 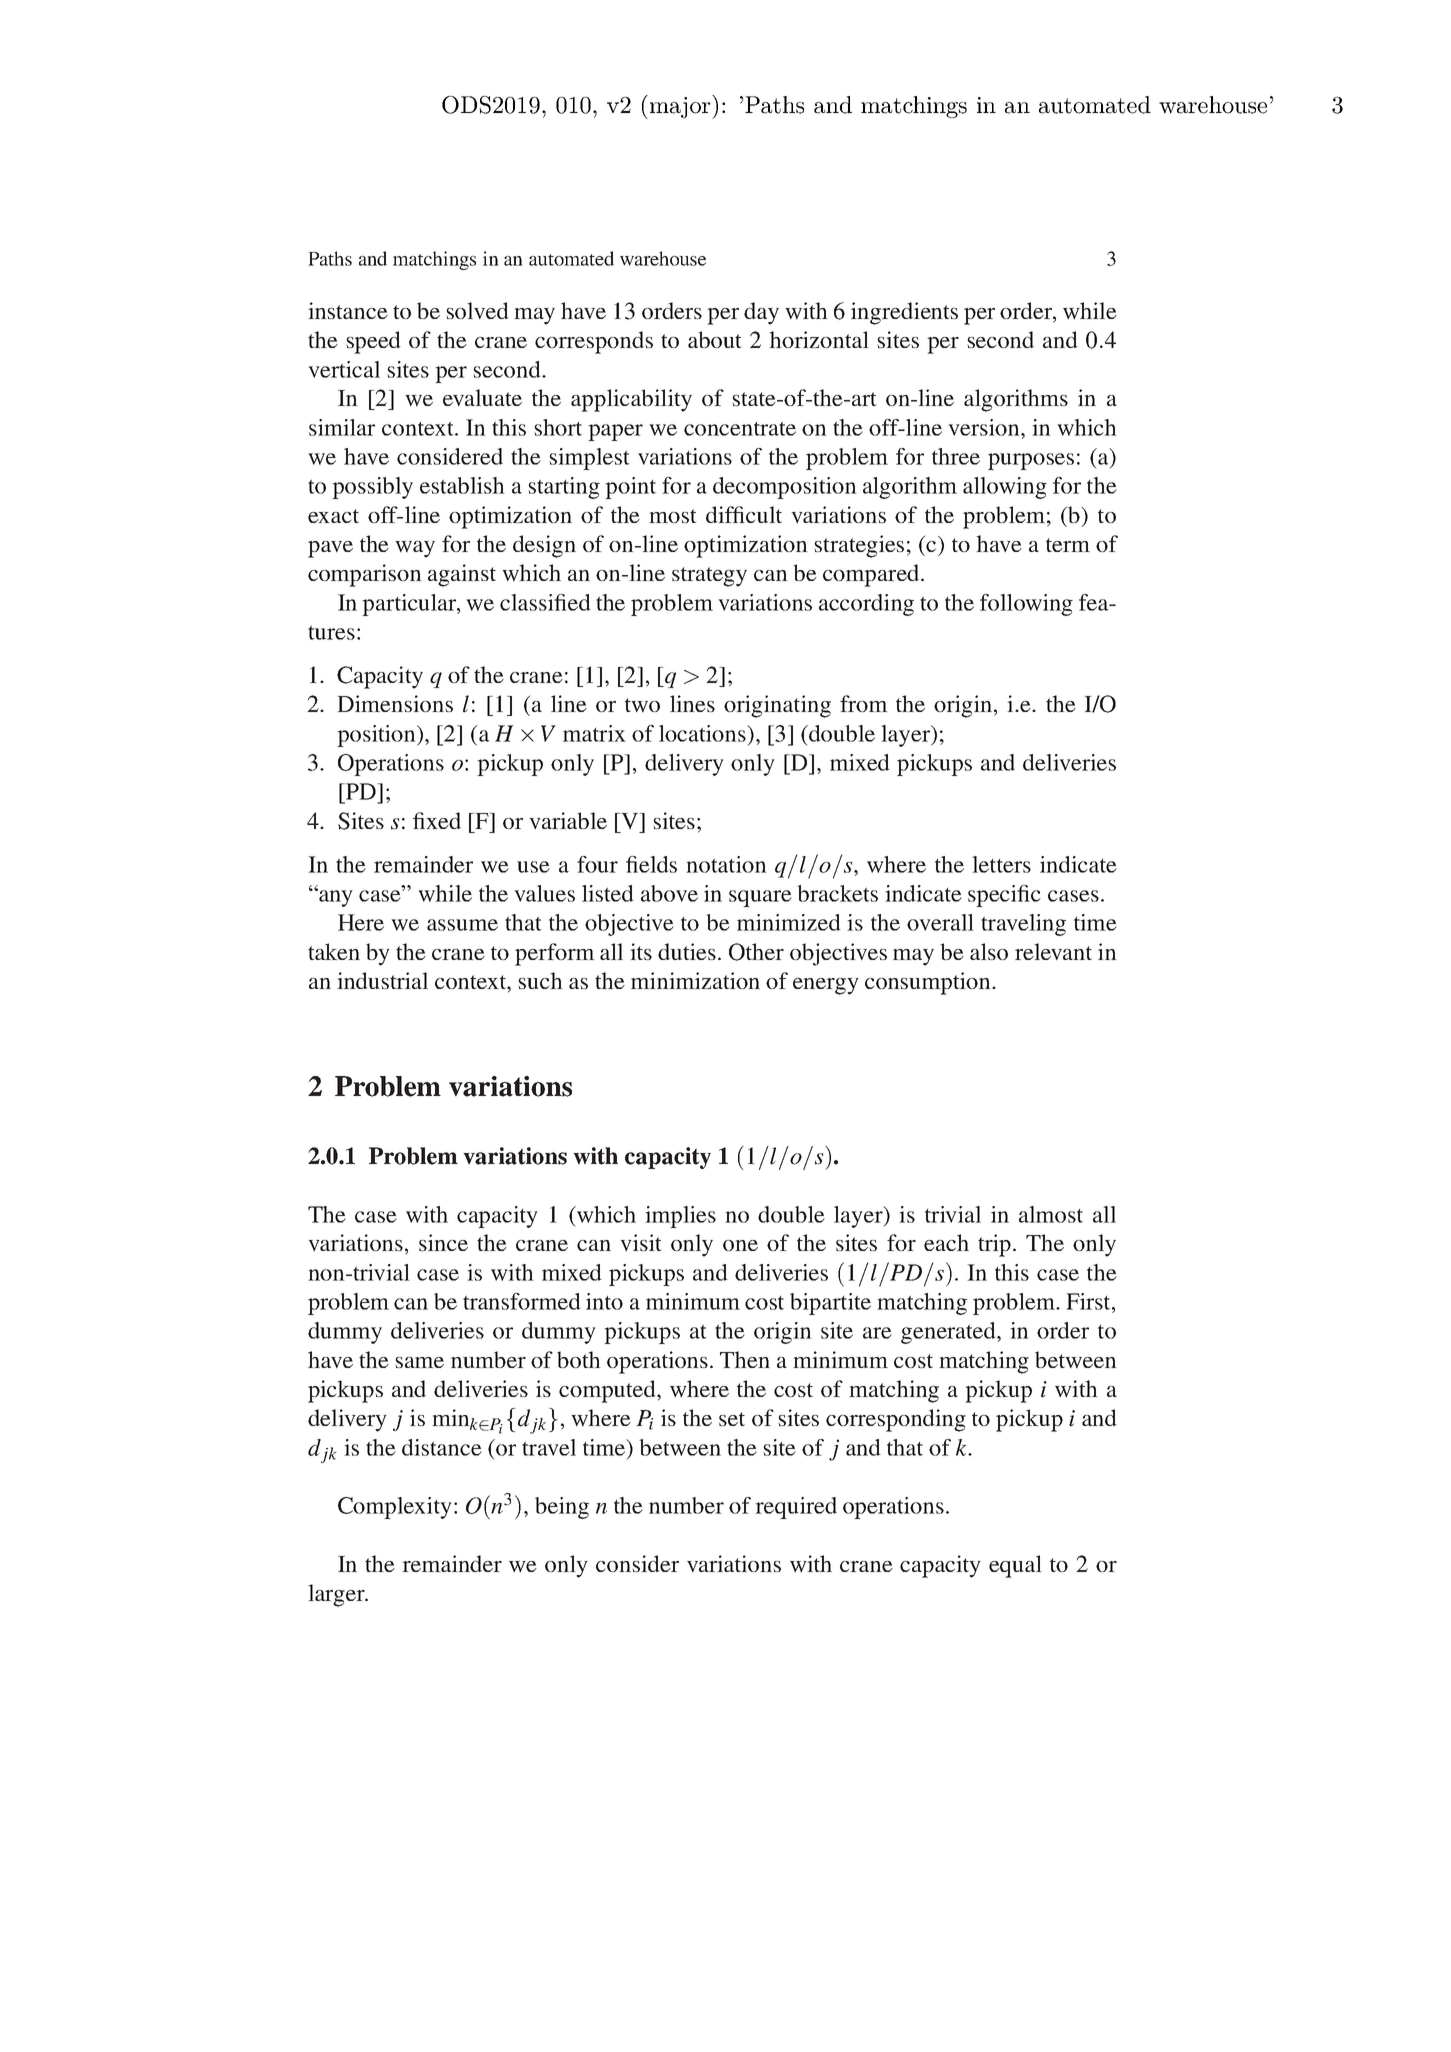 I want to click on minimization, so click(x=695, y=980).
